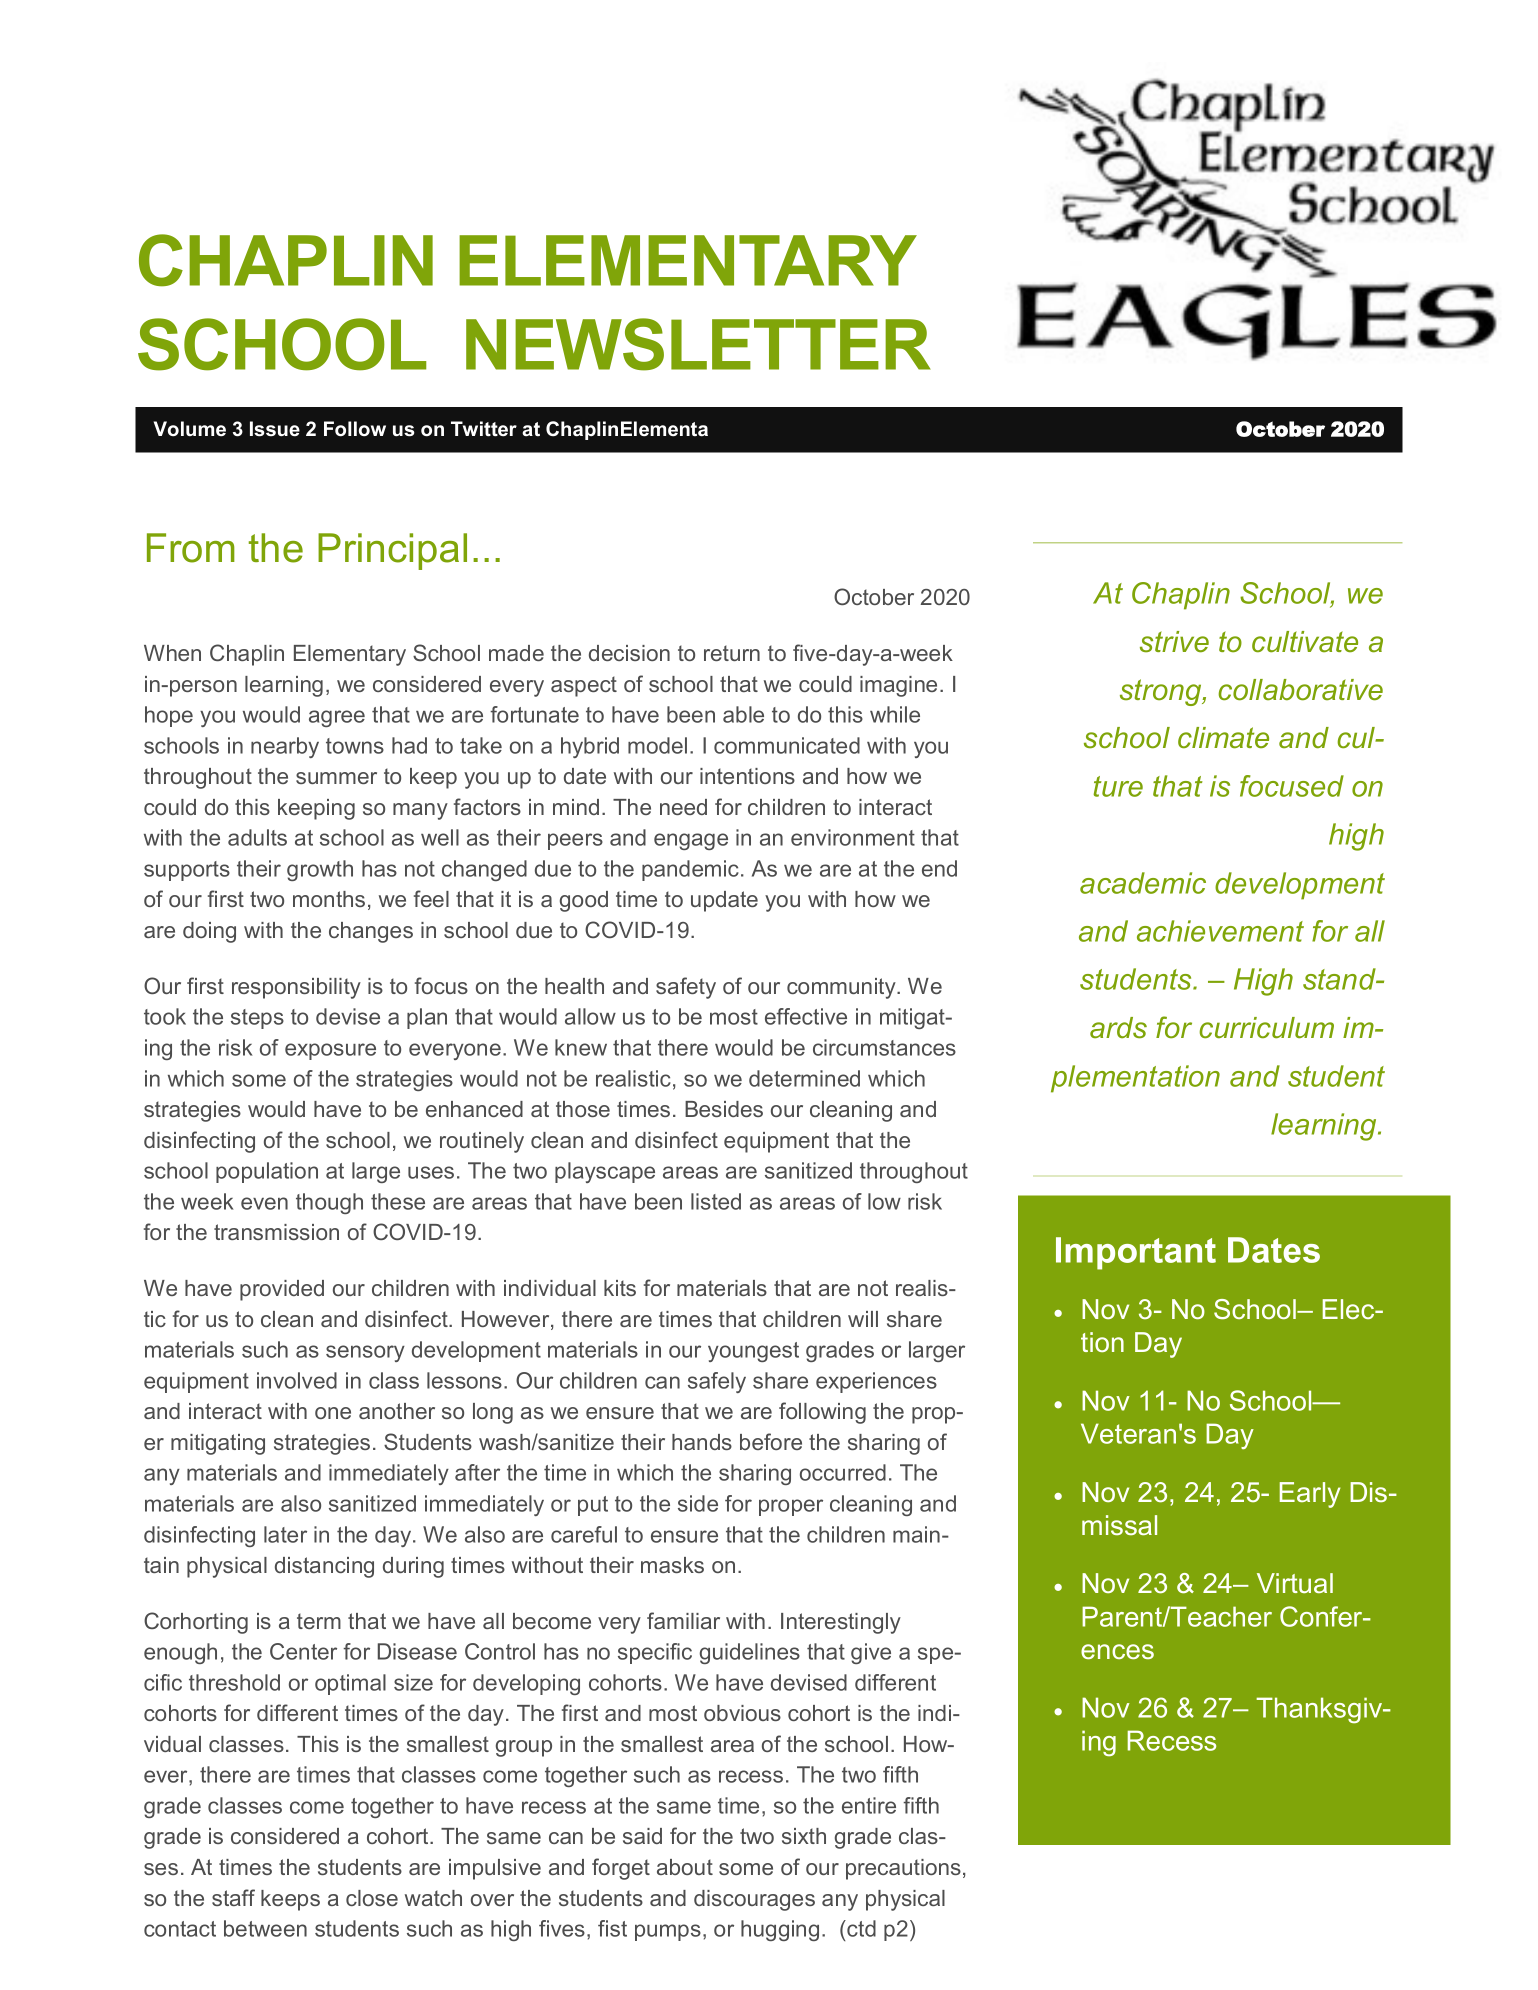  Describe the element at coordinates (787, 745) in the screenshot. I see `communicated` at that location.
